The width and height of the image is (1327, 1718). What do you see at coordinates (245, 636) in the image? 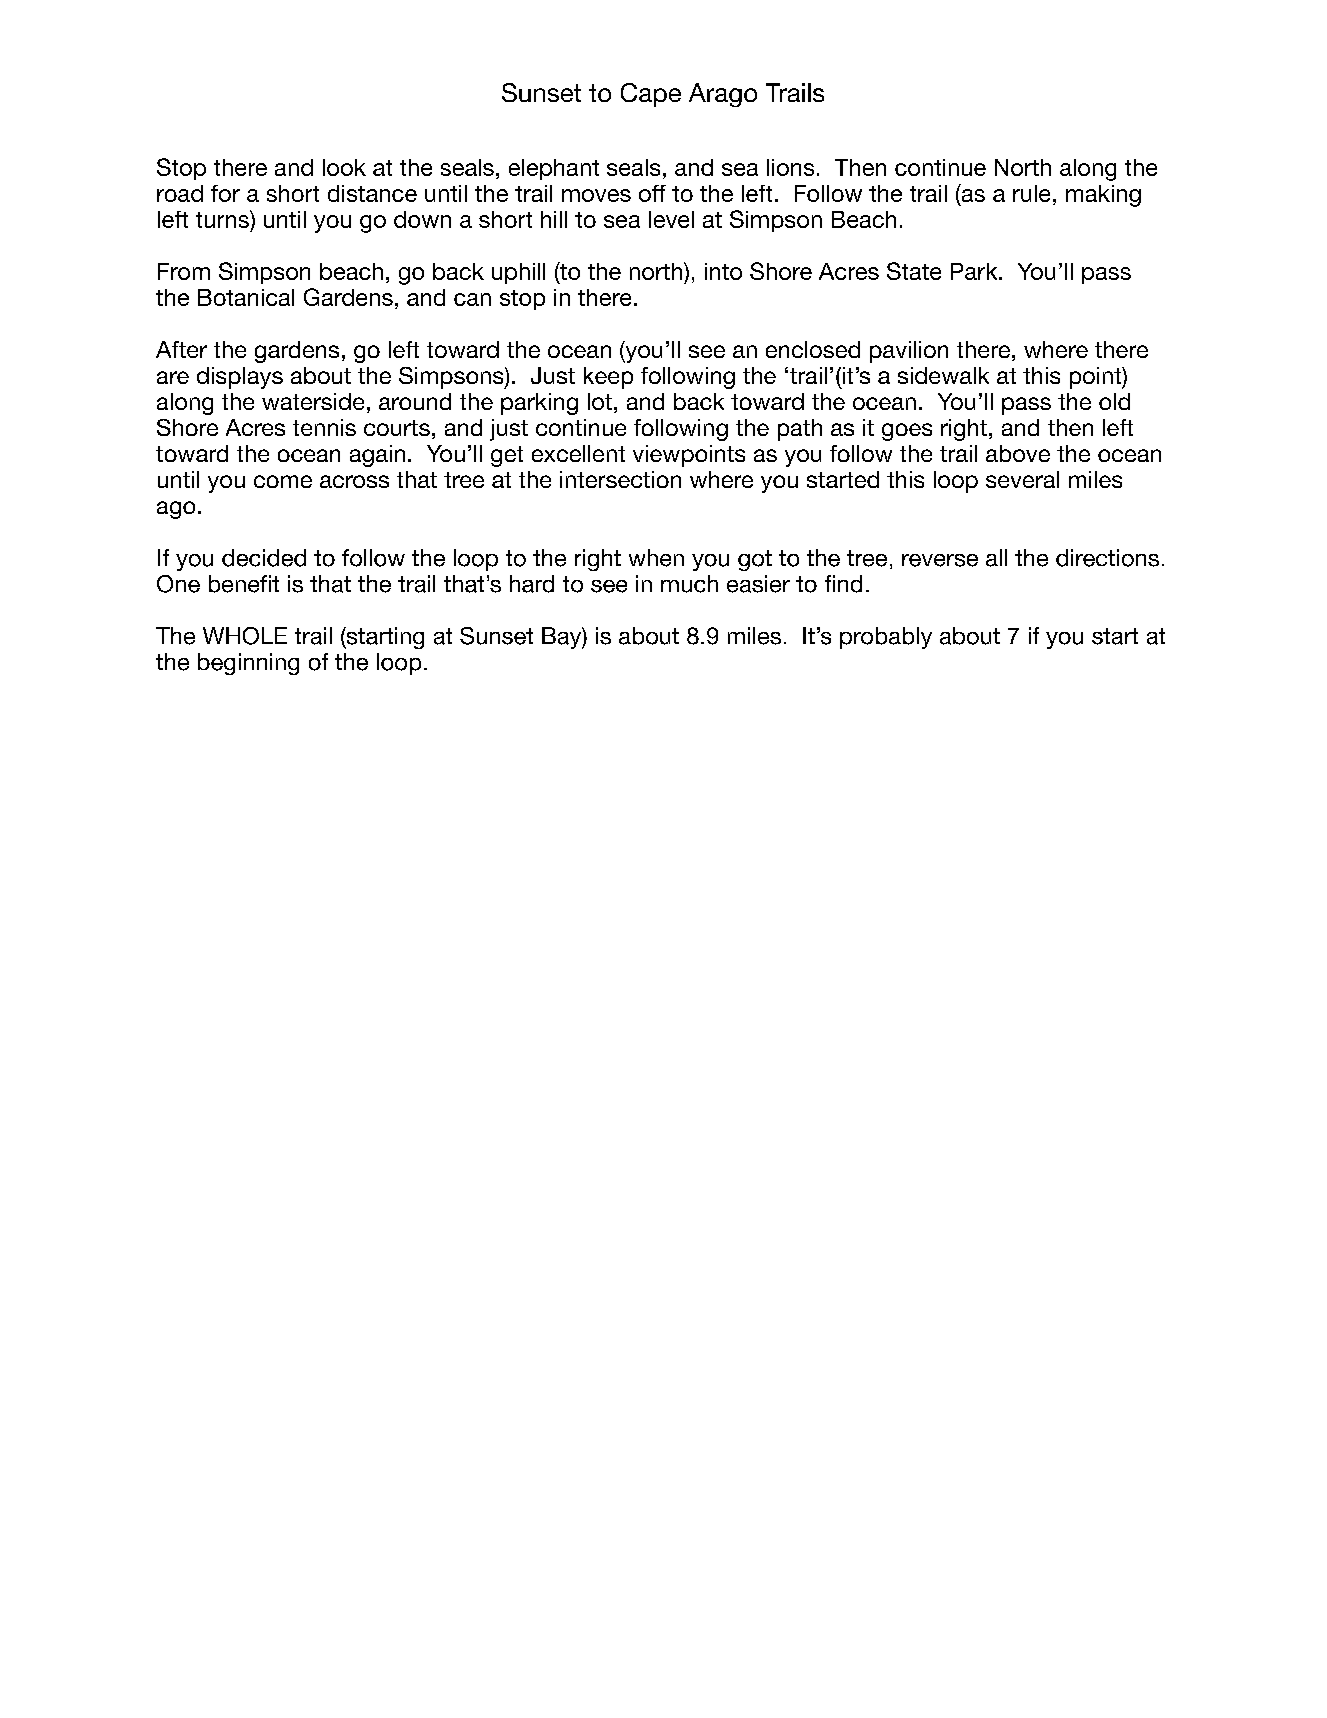
I see `WHOLE` at bounding box center [245, 636].
